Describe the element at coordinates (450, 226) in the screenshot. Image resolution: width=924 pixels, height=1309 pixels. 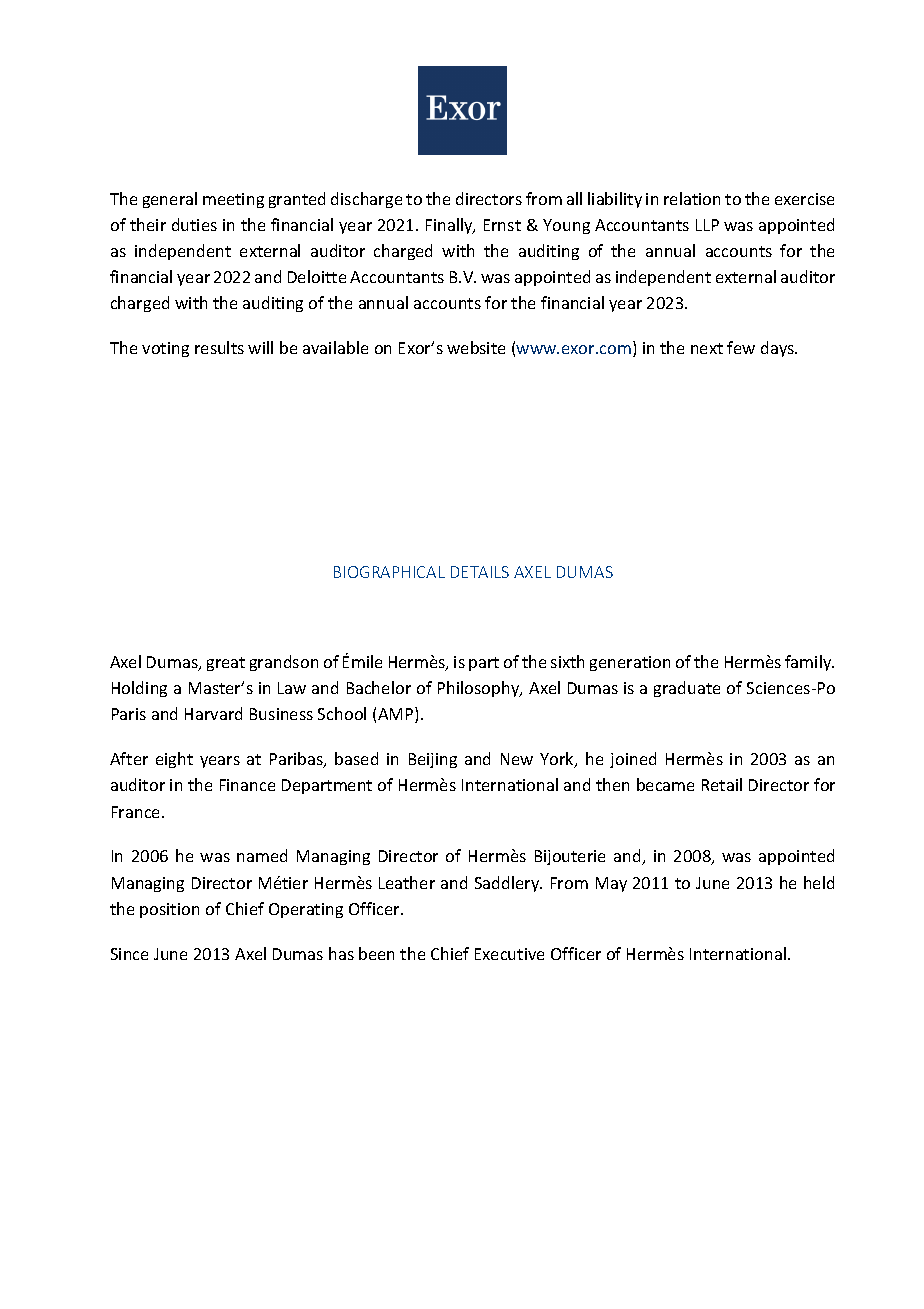
I see `Finally` at that location.
